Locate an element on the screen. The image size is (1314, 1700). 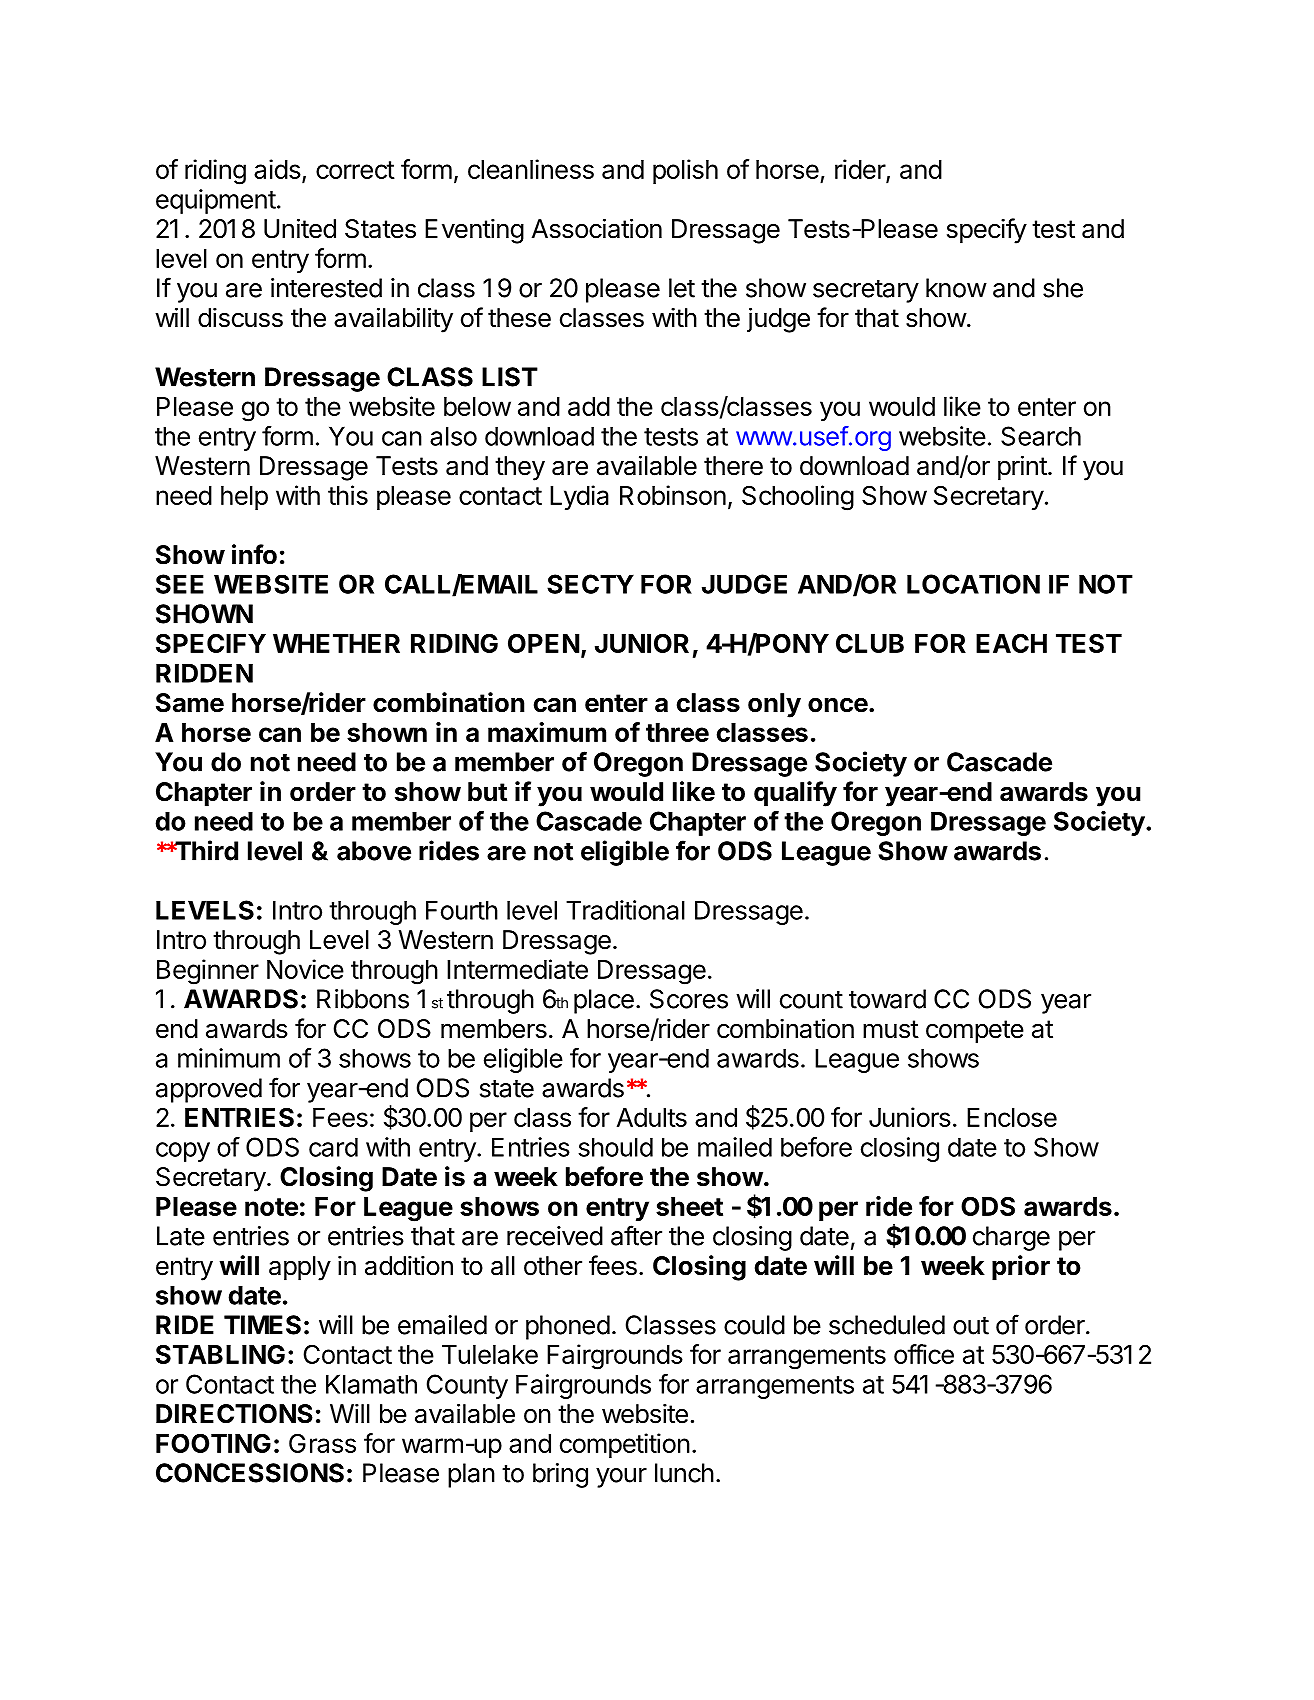
Traditional is located at coordinates (625, 910).
